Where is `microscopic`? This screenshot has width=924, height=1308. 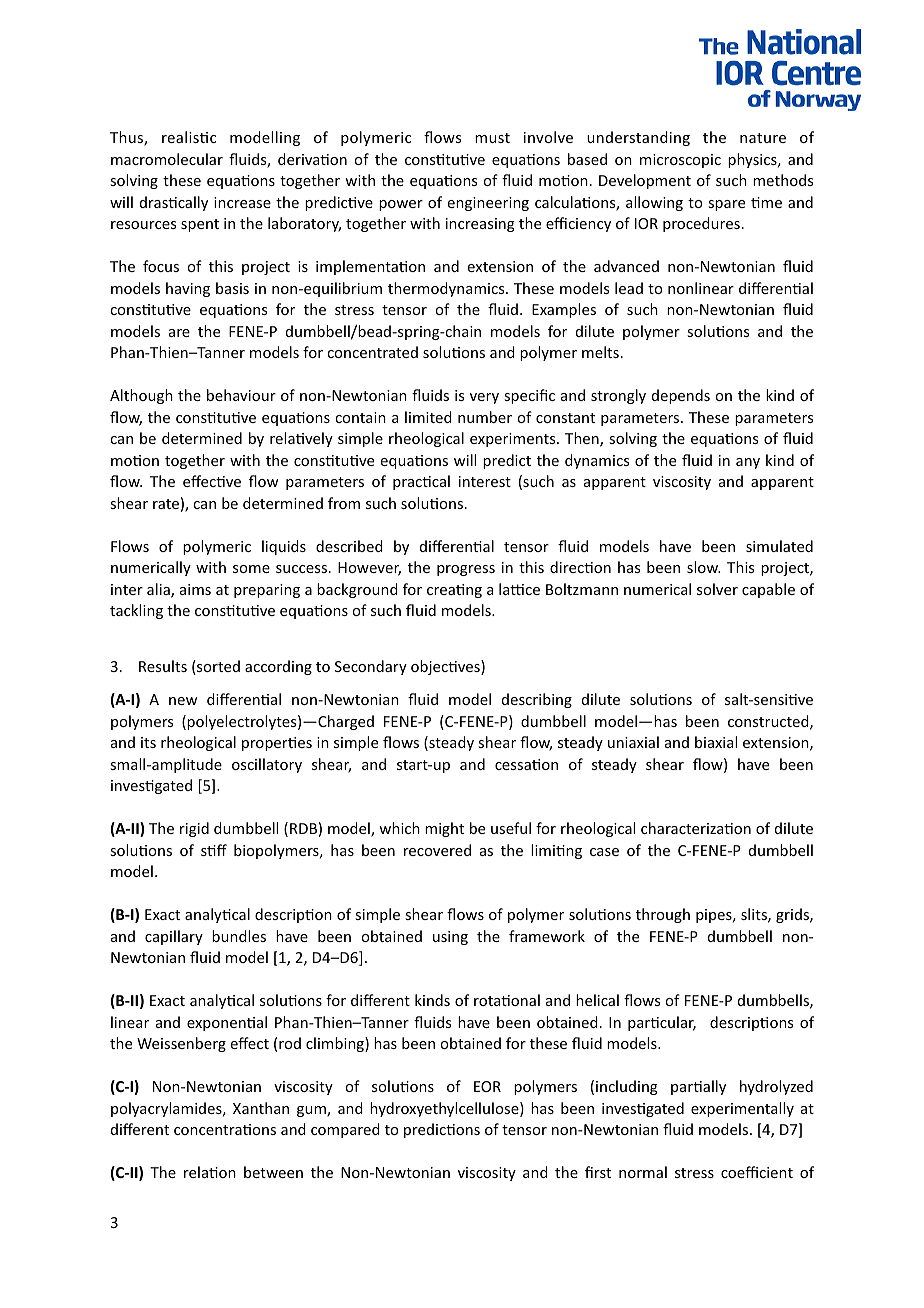 microscopic is located at coordinates (680, 161).
